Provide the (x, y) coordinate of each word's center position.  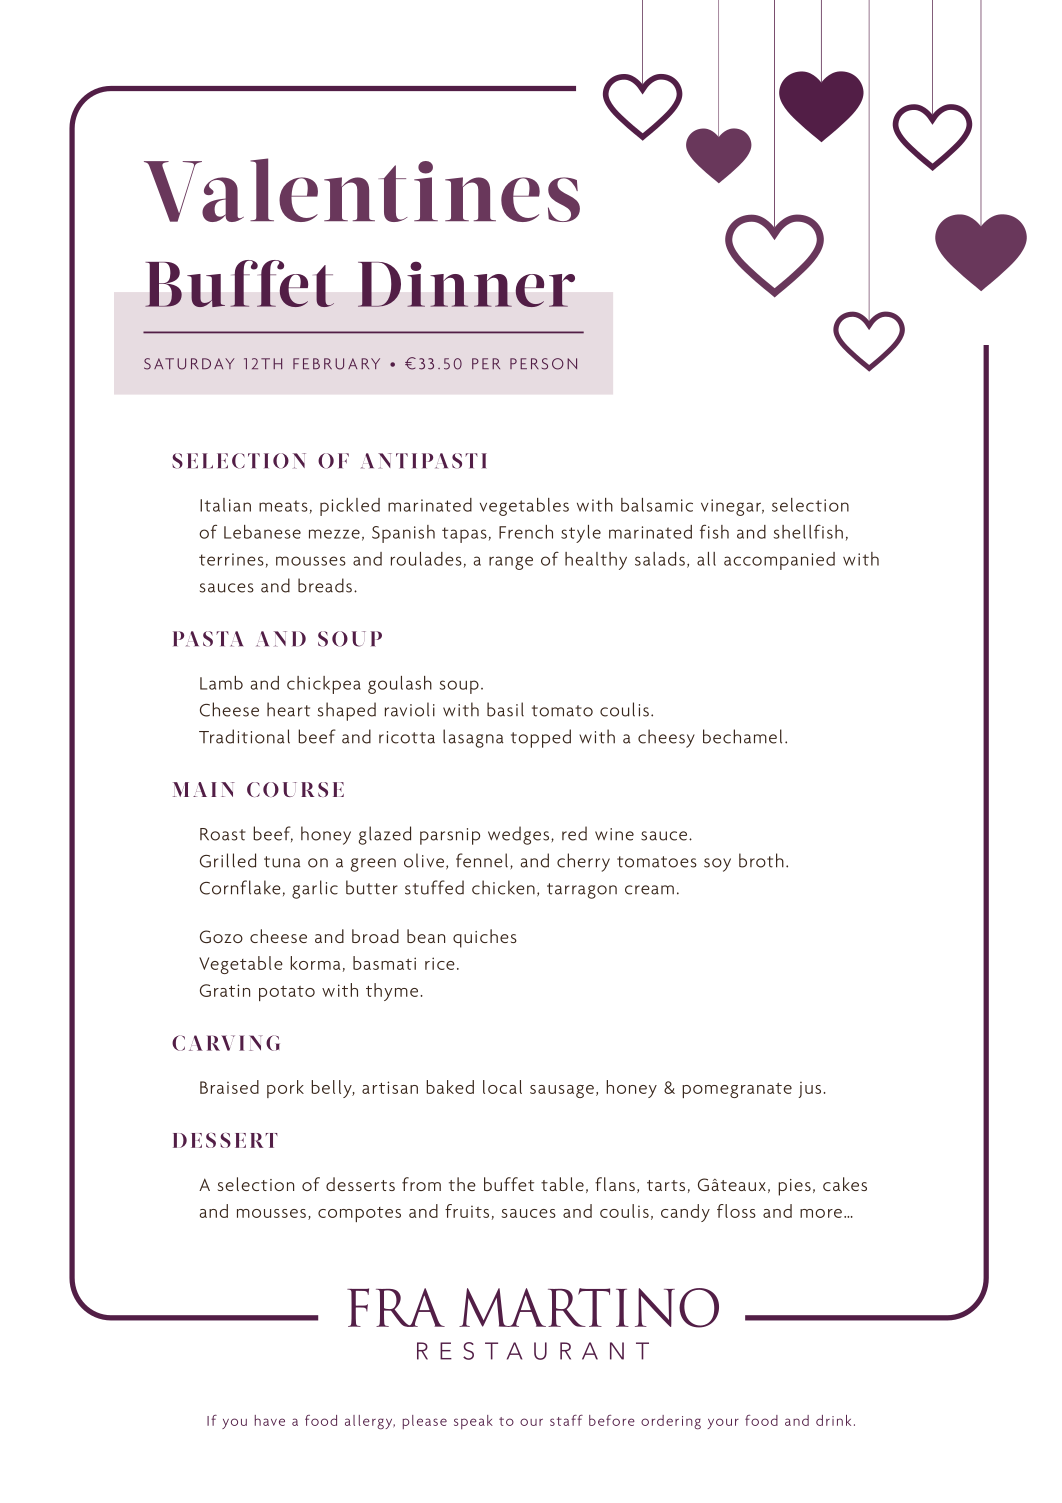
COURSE (295, 789)
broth (761, 860)
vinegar (732, 507)
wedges (520, 835)
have (270, 1420)
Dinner (466, 284)
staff (566, 1420)
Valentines (362, 190)
